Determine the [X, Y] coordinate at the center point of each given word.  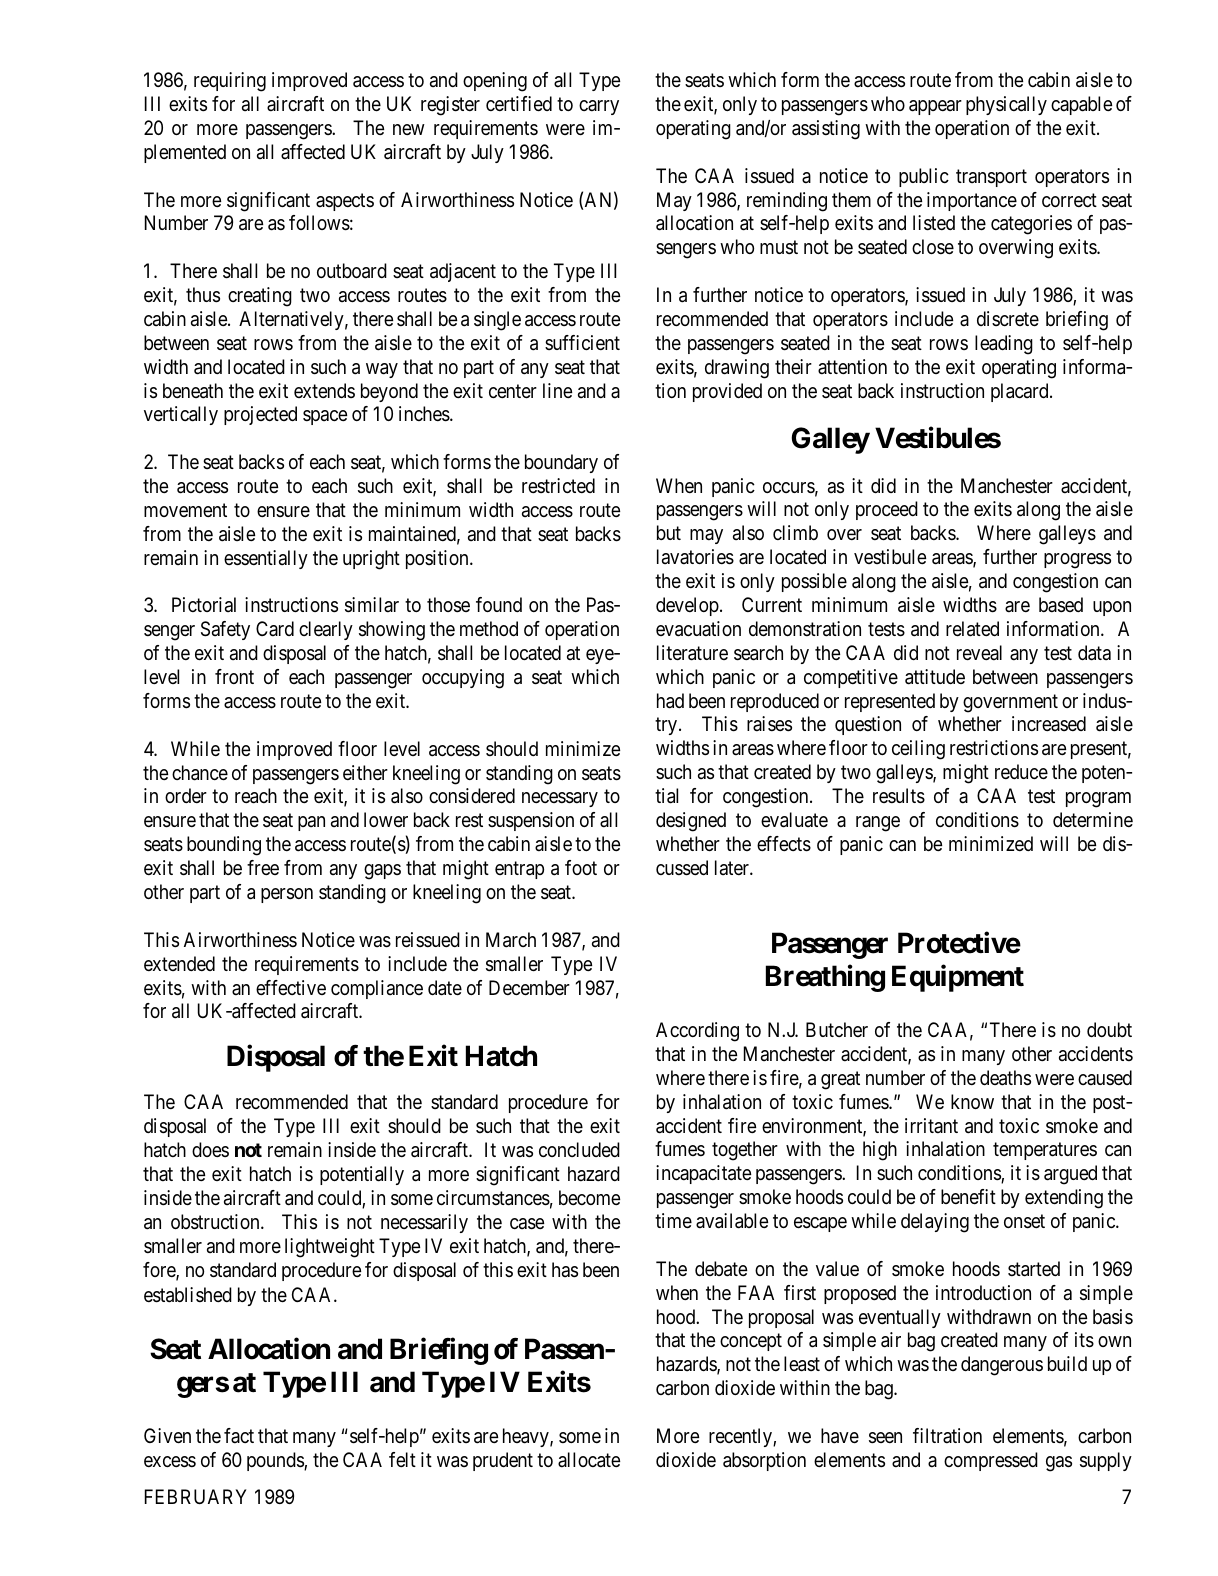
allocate [589, 1460]
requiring [230, 82]
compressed [991, 1461]
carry [599, 107]
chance [200, 773]
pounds [276, 1461]
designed [691, 822]
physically [1006, 105]
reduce [1021, 772]
